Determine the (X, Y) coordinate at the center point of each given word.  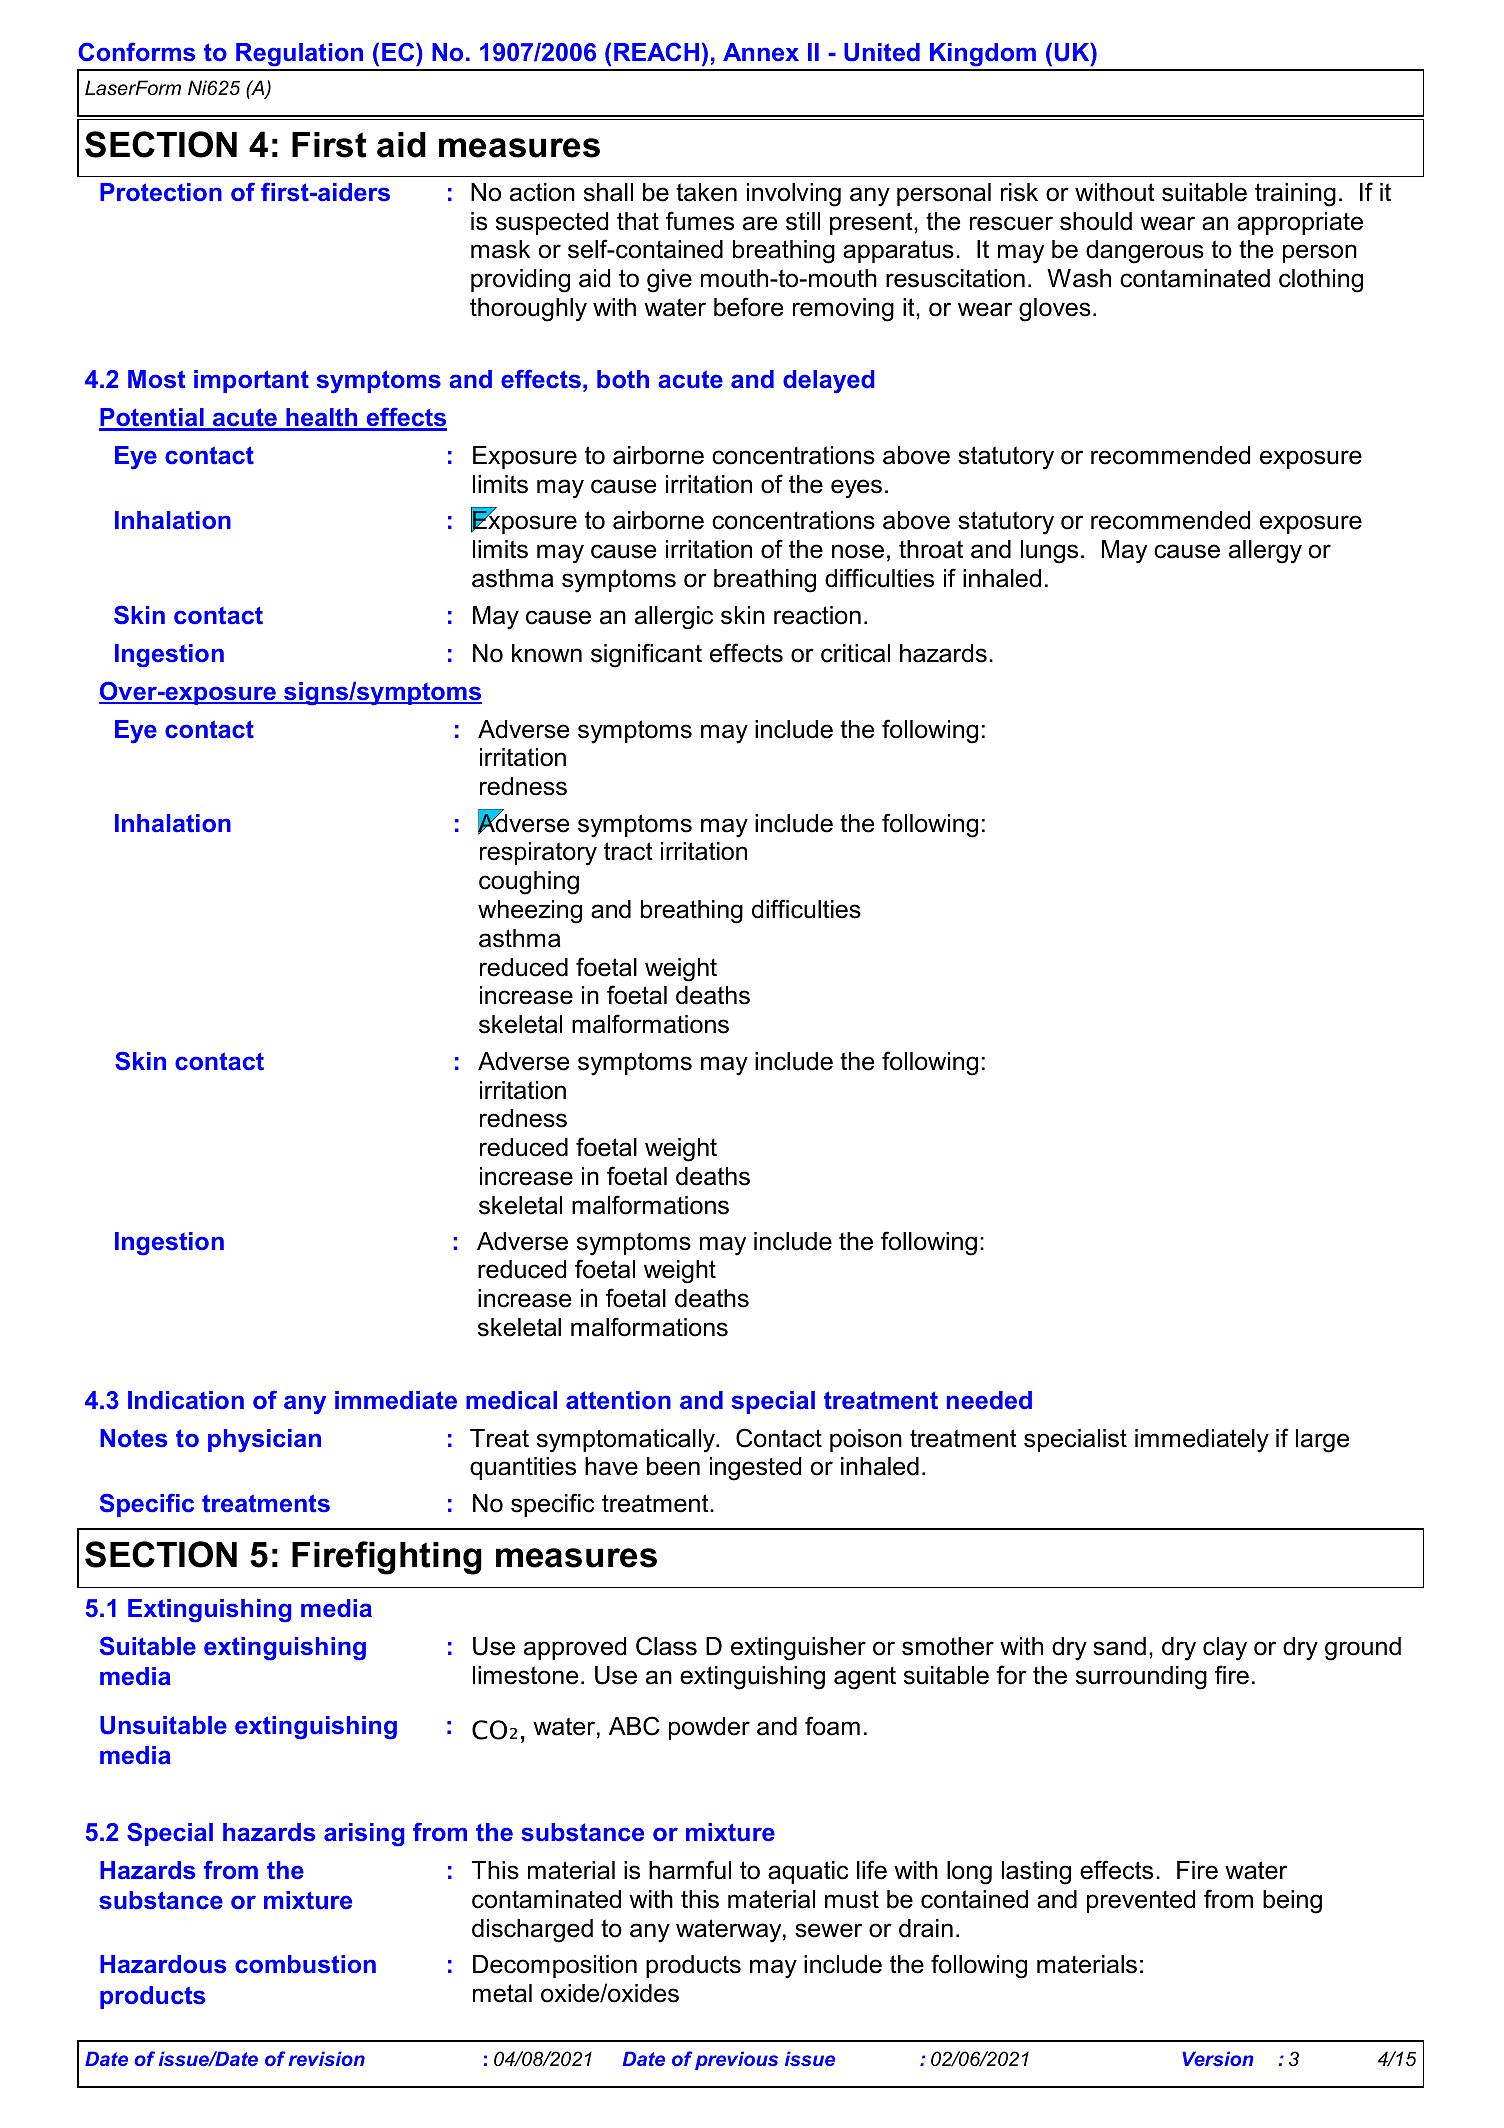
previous (736, 2060)
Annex (761, 52)
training (1295, 195)
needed (989, 1400)
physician (264, 1440)
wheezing (530, 912)
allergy (1265, 552)
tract (628, 851)
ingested (755, 1469)
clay (1225, 1649)
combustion (305, 1964)
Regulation (300, 56)
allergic (674, 618)
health (322, 419)
